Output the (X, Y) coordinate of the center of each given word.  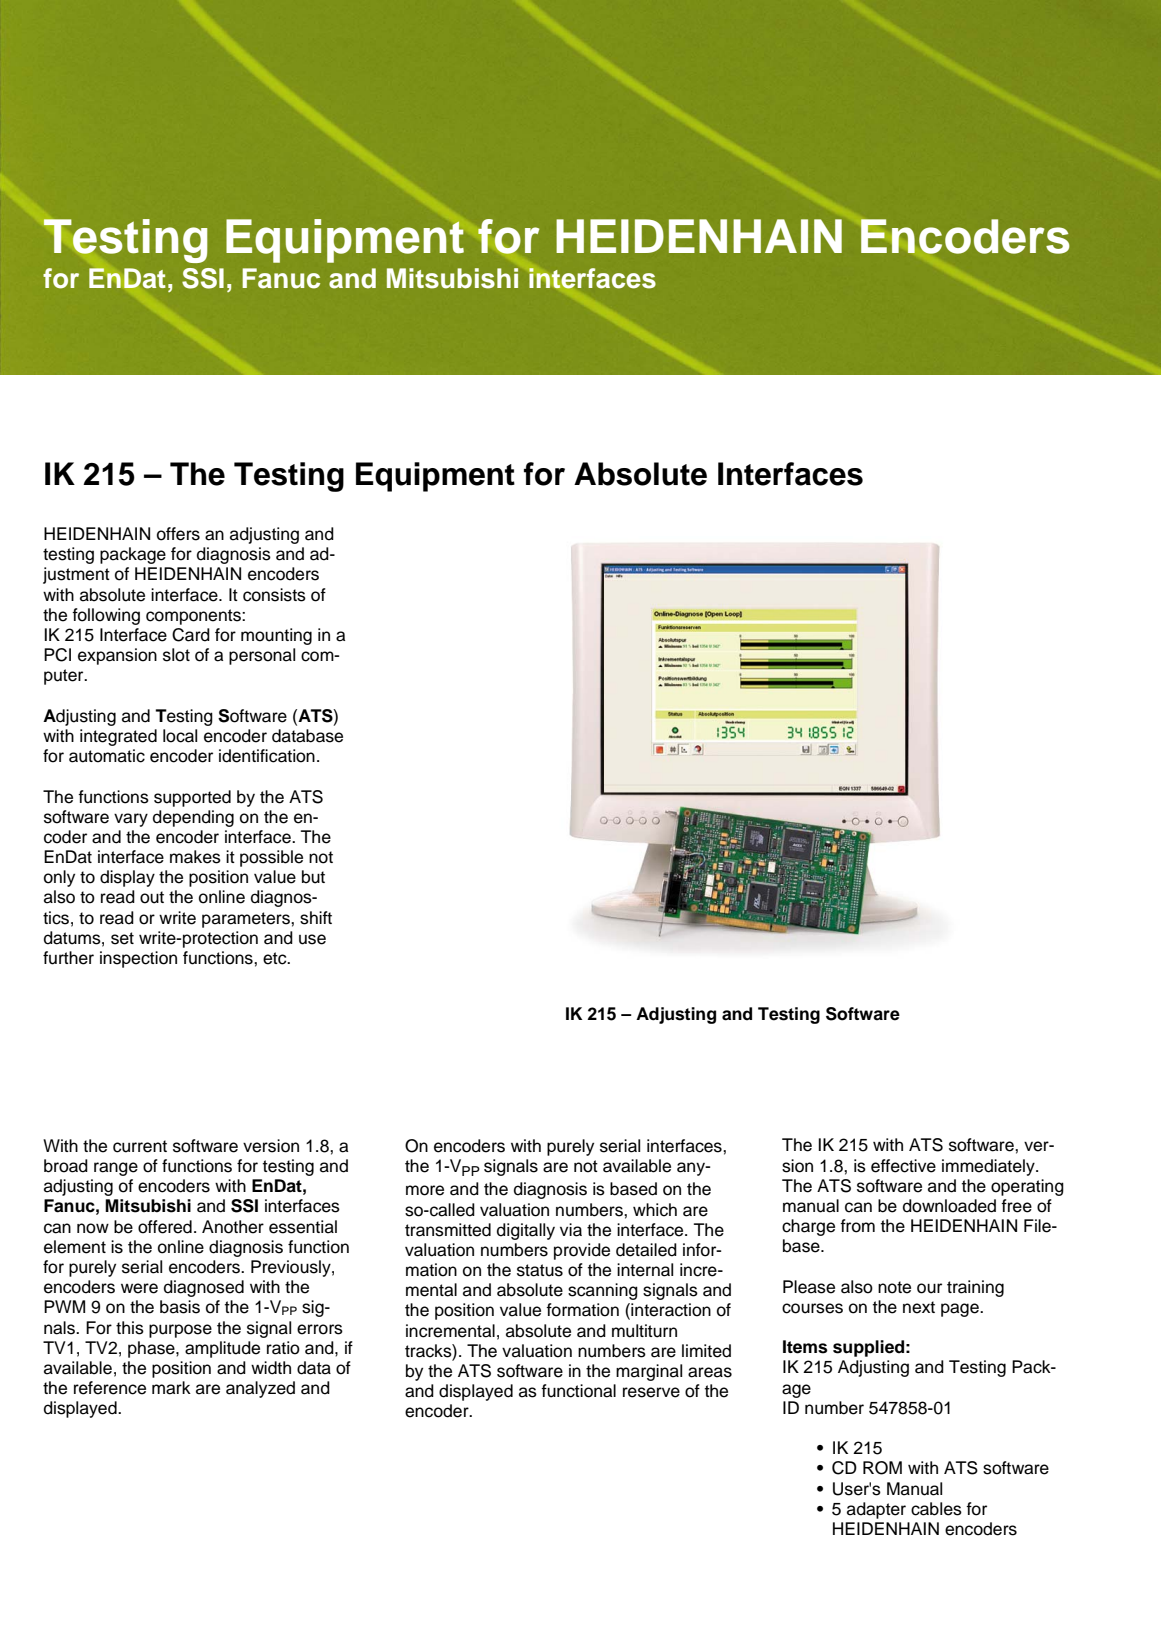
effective (903, 1166)
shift (316, 918)
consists (274, 595)
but (313, 877)
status (540, 1270)
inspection (138, 959)
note (894, 1287)
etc (276, 958)
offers (178, 534)
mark (171, 1388)
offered (165, 1227)
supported (192, 798)
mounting (276, 636)
